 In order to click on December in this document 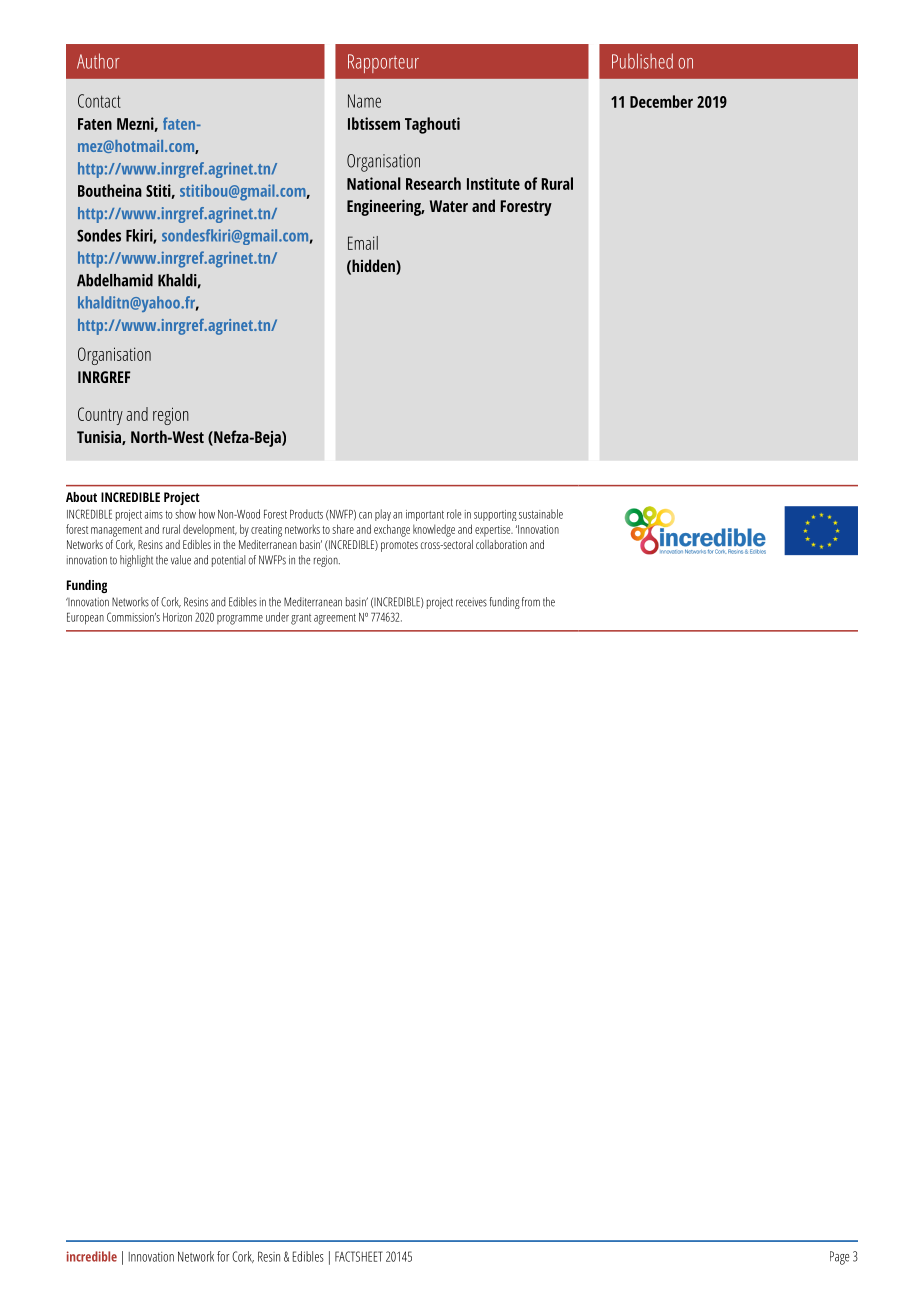, I will do `click(661, 101)`.
